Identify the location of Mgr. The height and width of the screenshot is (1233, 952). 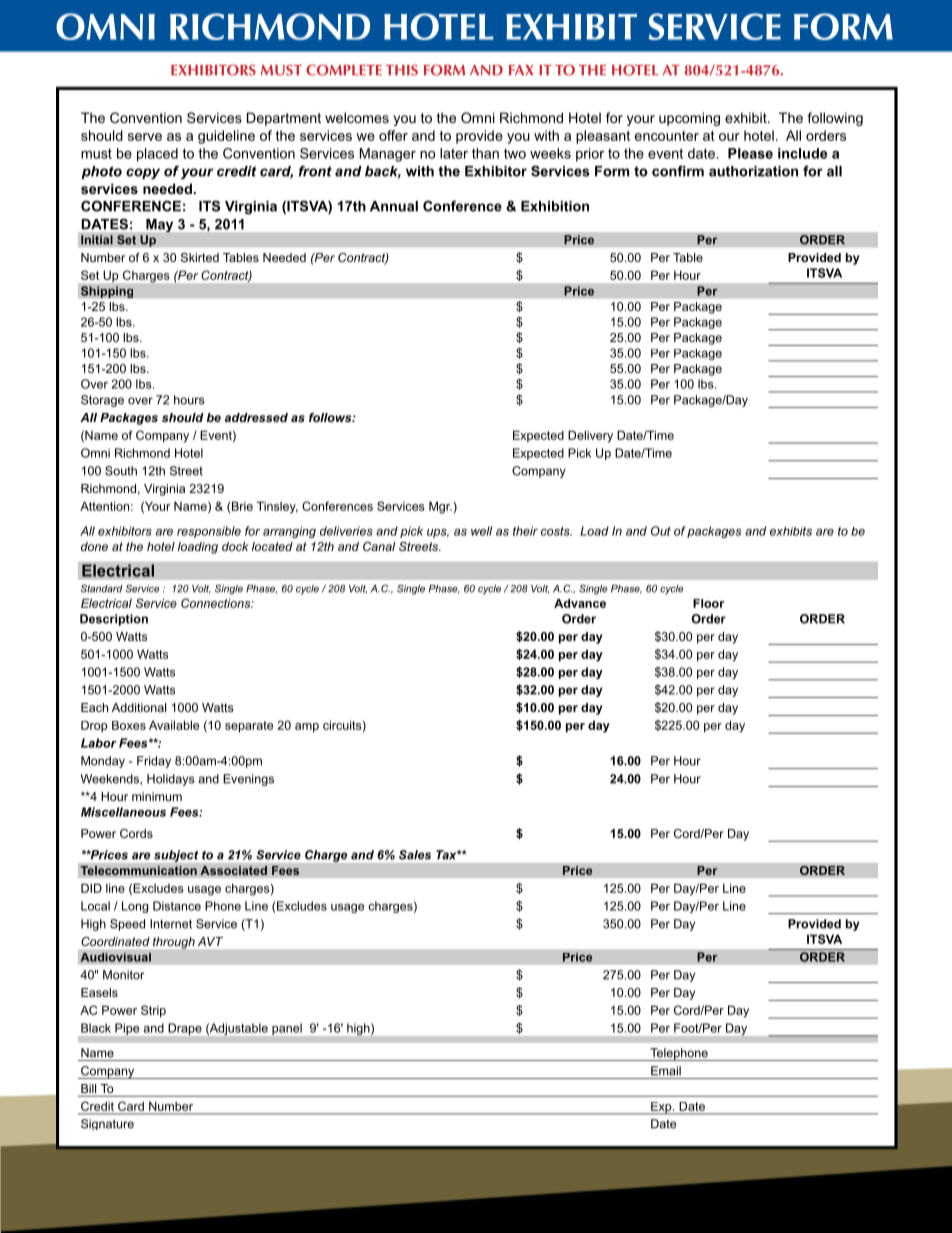
(440, 507).
